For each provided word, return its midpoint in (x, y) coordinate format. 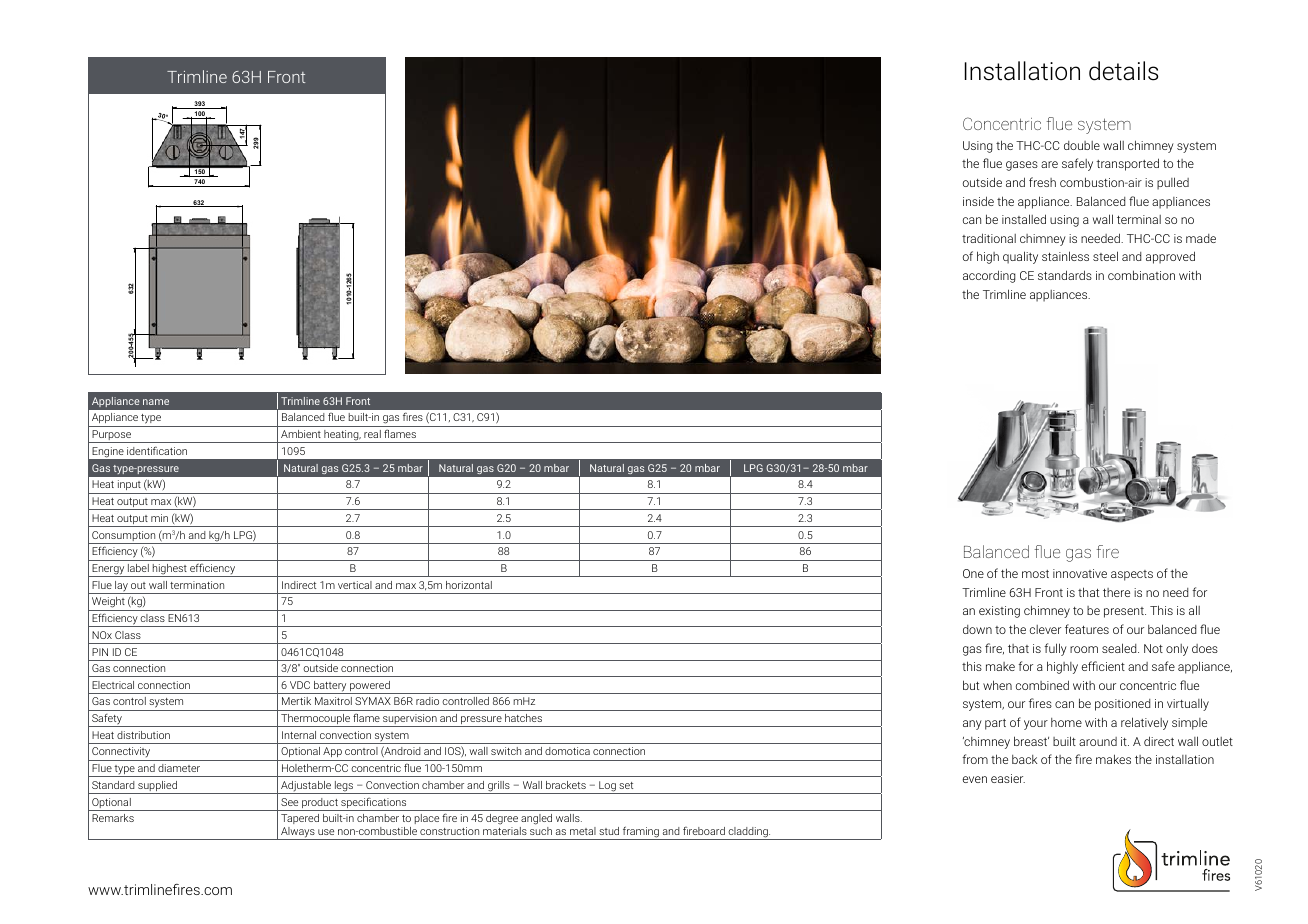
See (289, 802)
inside (978, 201)
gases (1022, 166)
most (1035, 574)
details (1123, 71)
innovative (1080, 573)
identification (157, 450)
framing (641, 833)
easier (1008, 778)
